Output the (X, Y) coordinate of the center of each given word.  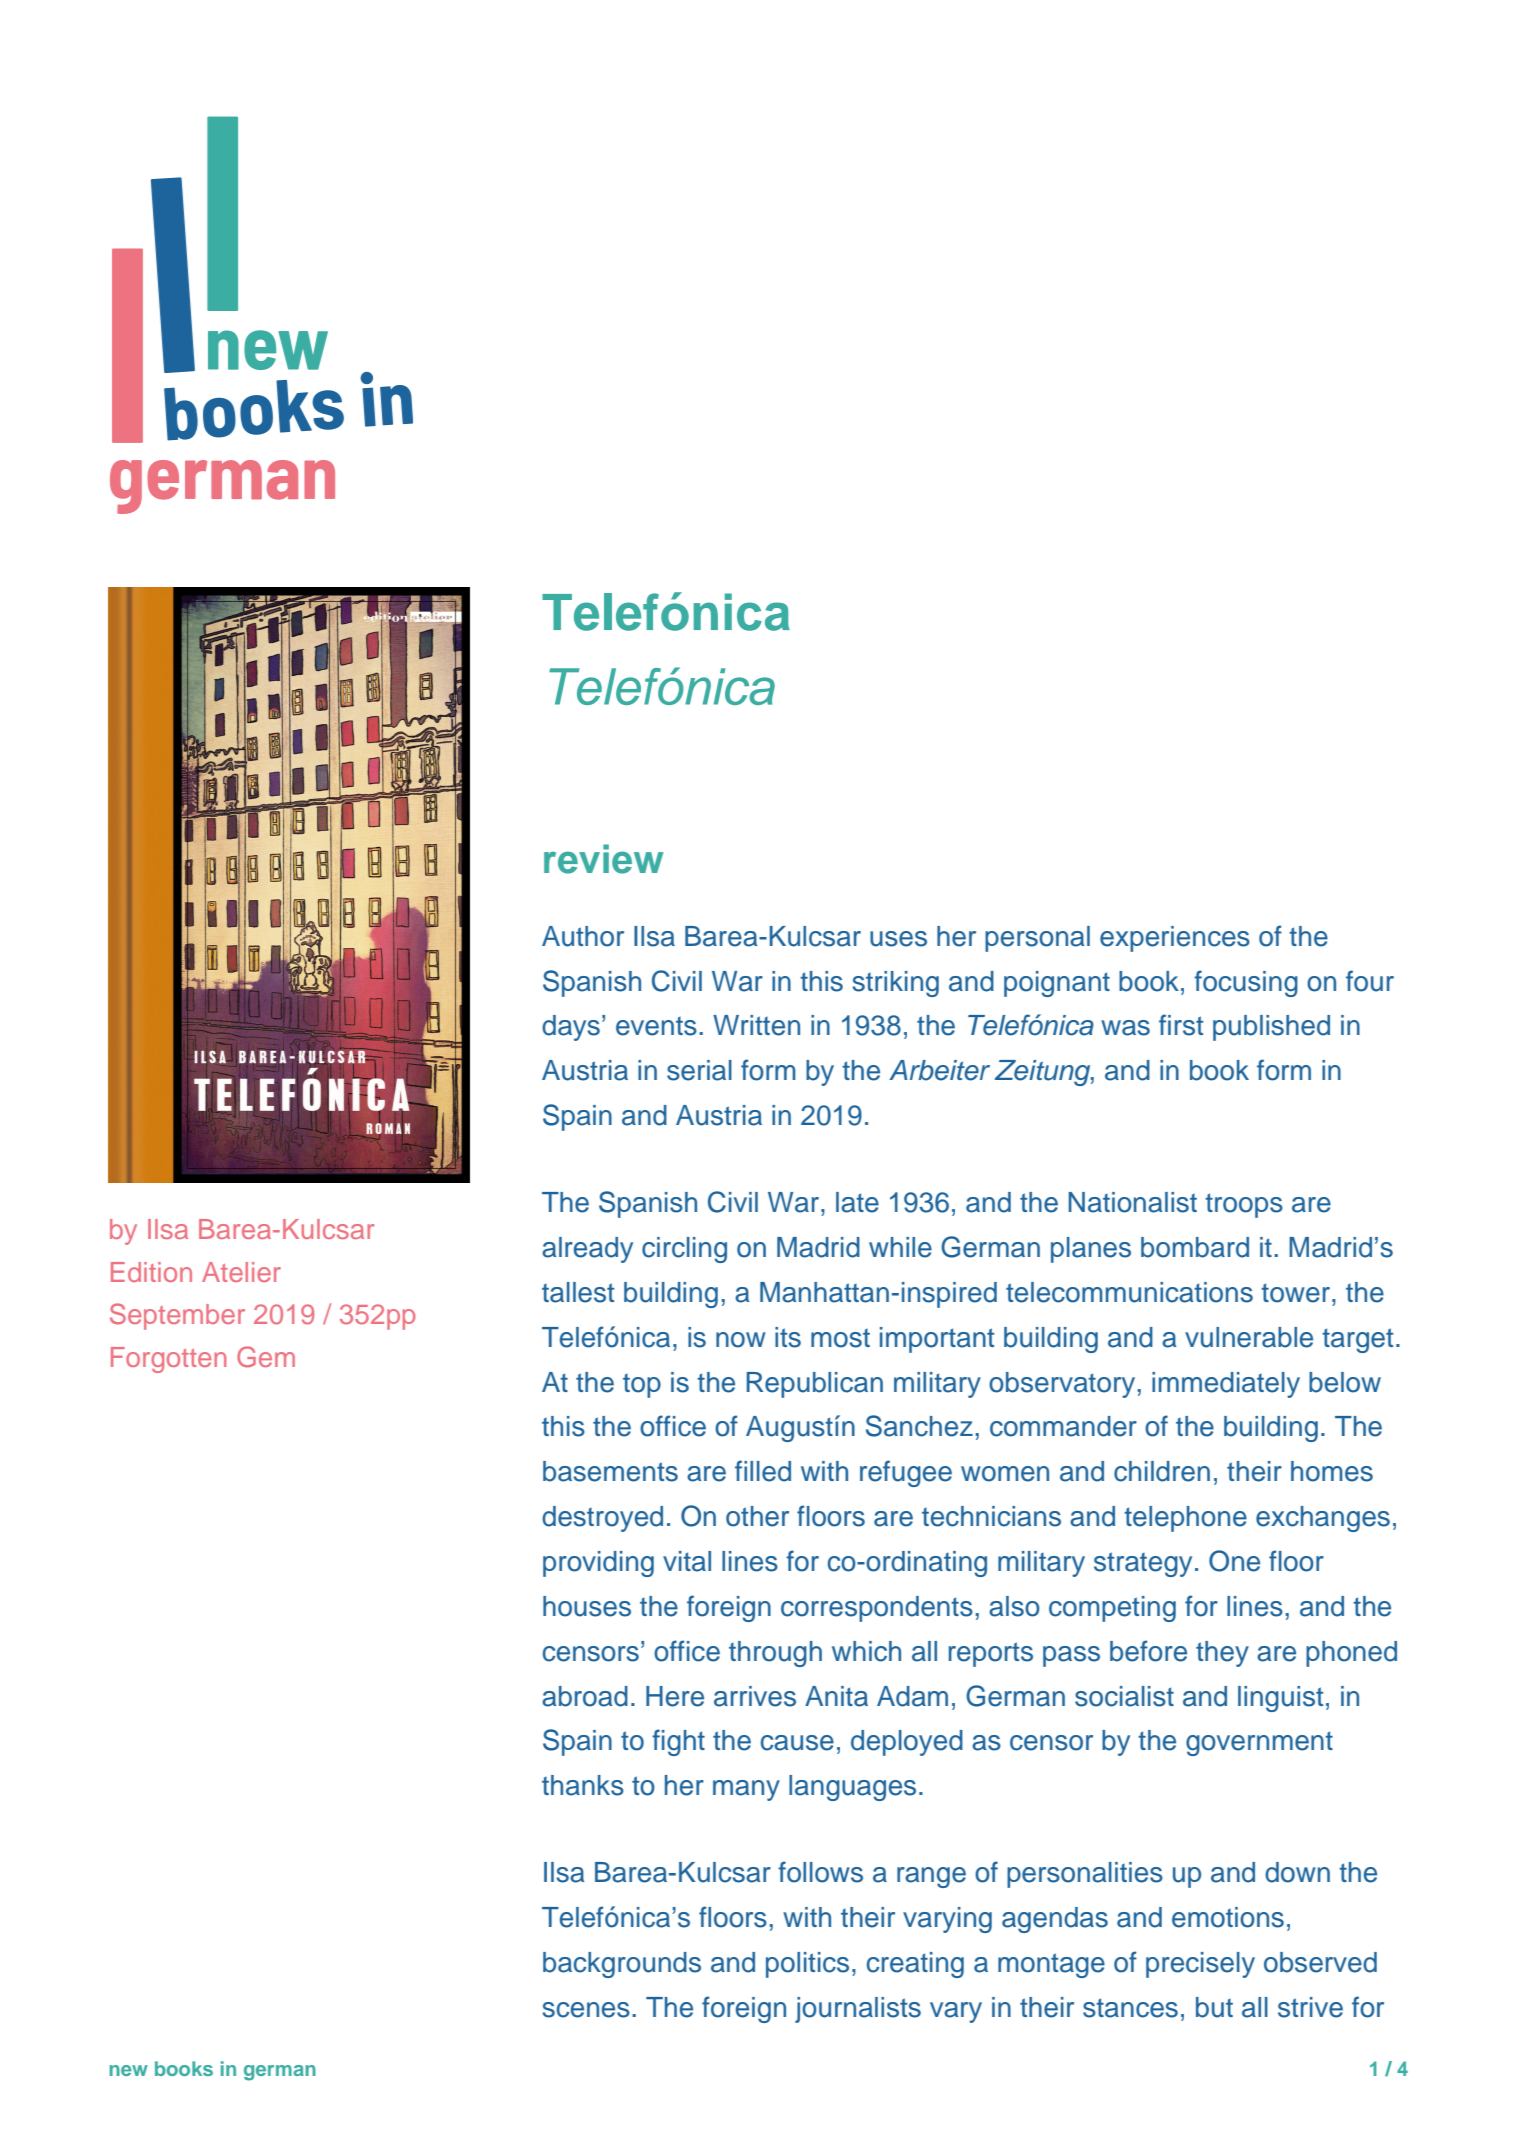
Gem (266, 1357)
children (1162, 1471)
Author (583, 936)
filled (763, 1471)
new (129, 2070)
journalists (858, 2010)
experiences (1175, 939)
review (603, 859)
